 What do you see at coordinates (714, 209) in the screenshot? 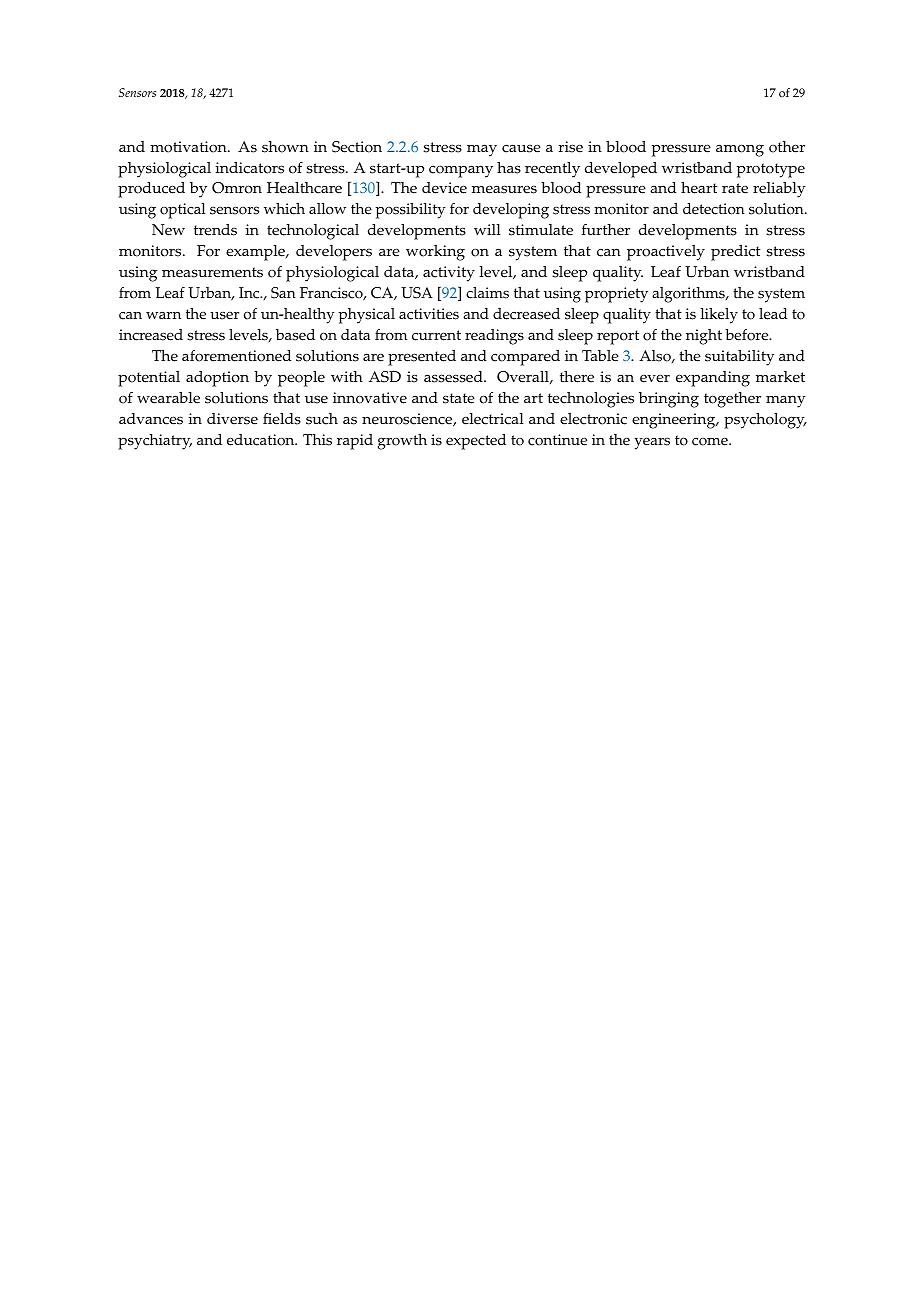
I see `detection` at bounding box center [714, 209].
